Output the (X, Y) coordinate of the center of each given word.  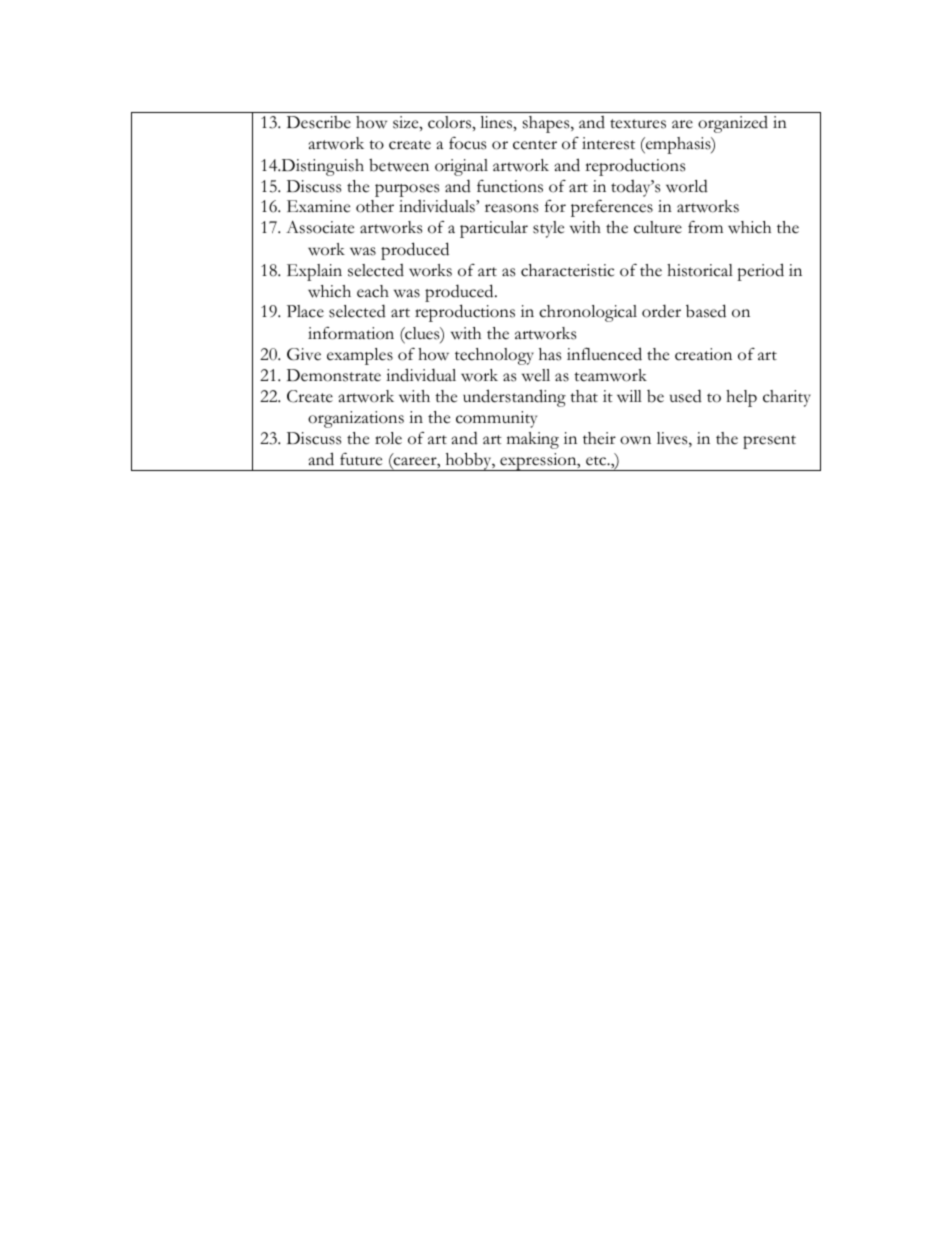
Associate (320, 227)
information (351, 333)
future (361, 459)
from (705, 227)
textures (638, 124)
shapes (547, 124)
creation (703, 354)
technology (494, 356)
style (548, 229)
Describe (319, 122)
